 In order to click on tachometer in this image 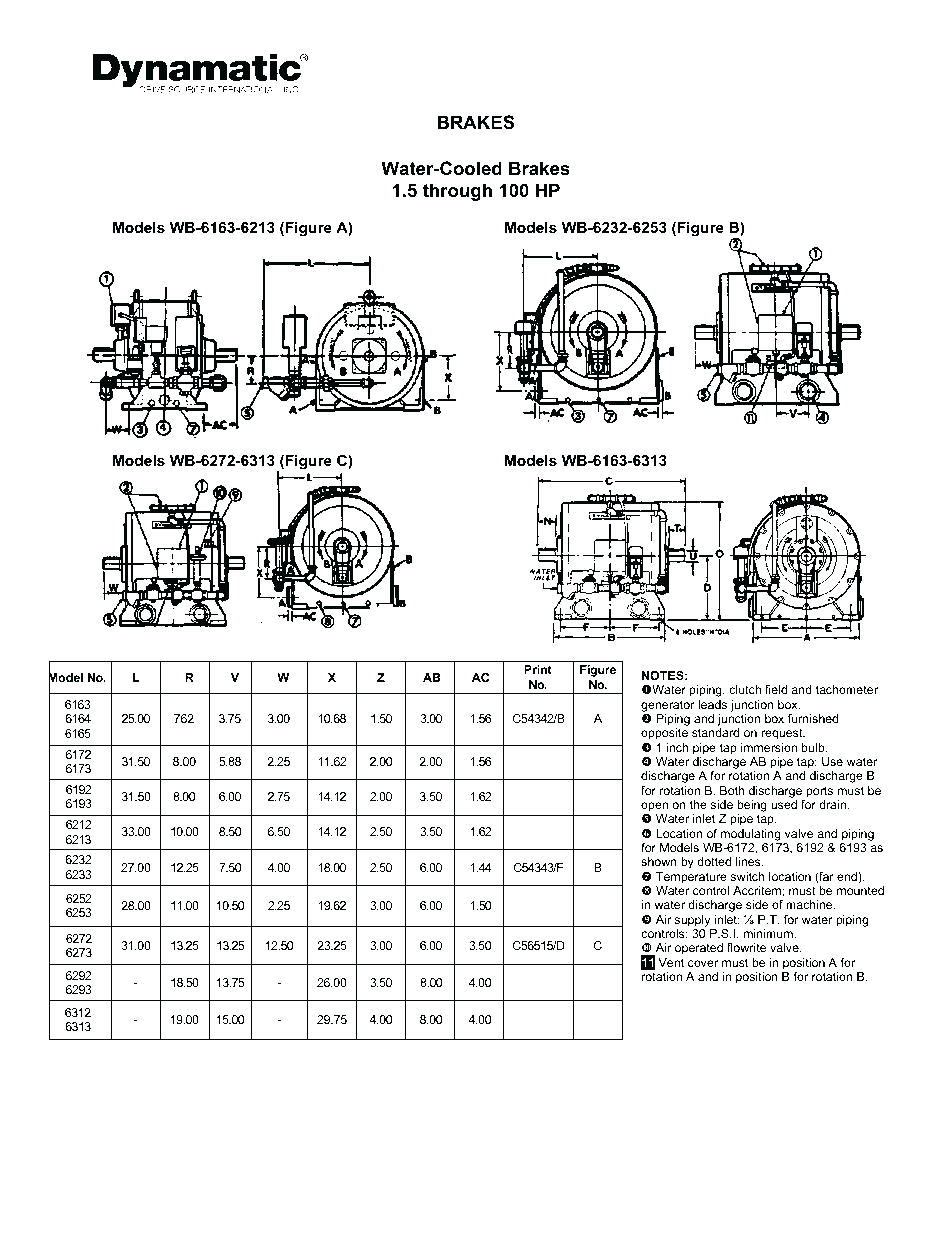, I will do `click(847, 689)`.
